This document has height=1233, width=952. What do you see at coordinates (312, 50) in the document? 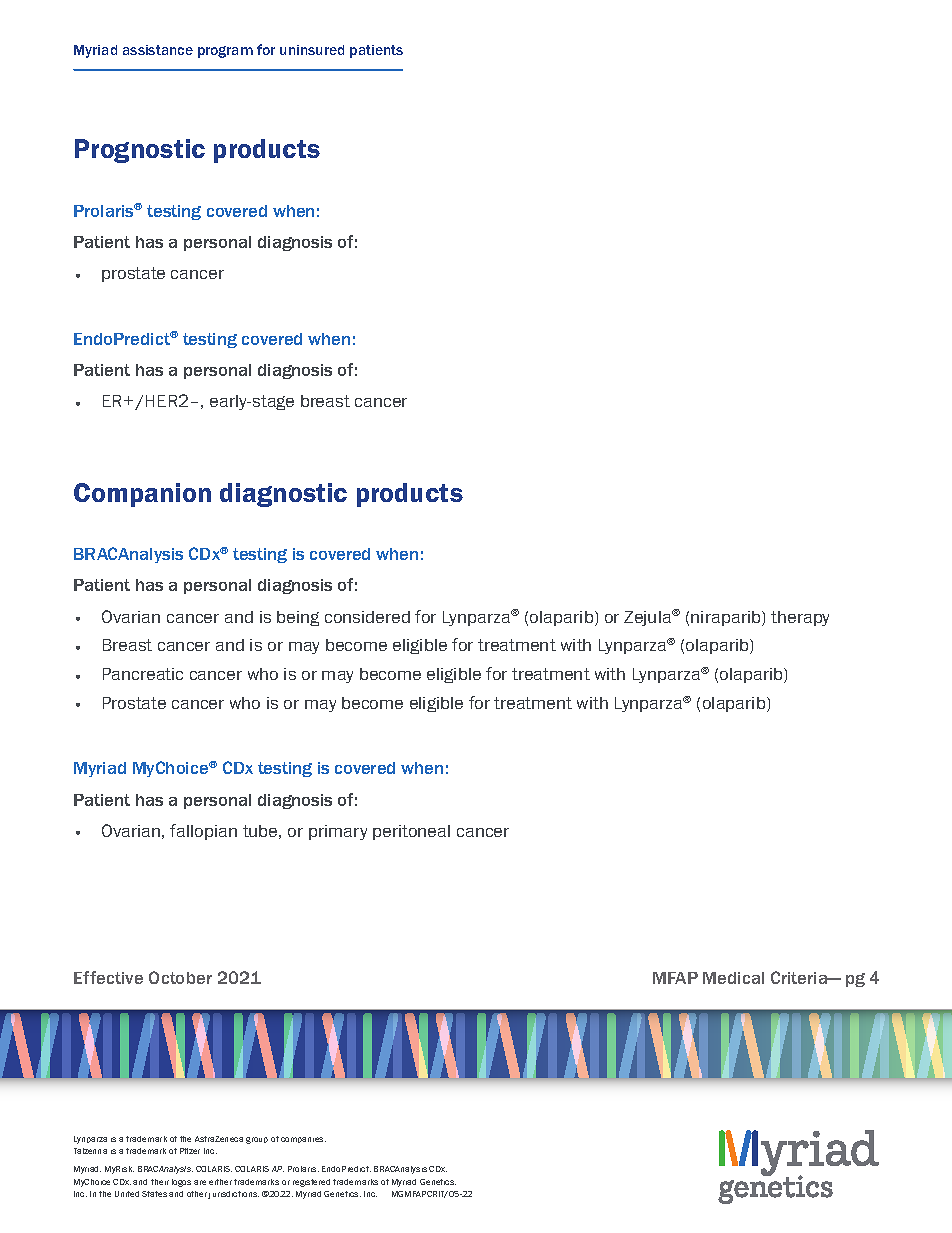
I see `uninsured` at bounding box center [312, 50].
